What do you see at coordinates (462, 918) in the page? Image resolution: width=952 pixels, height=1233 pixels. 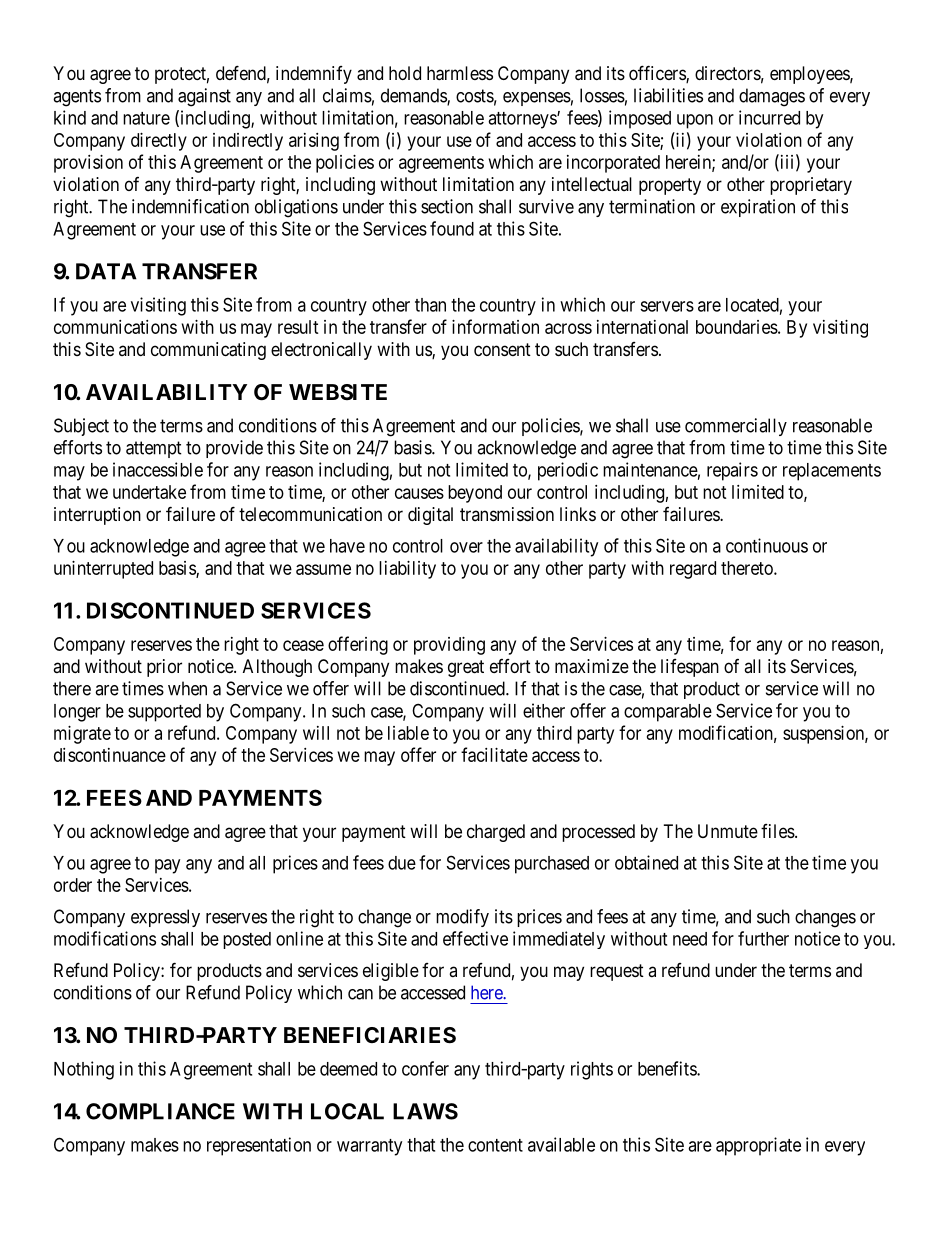 I see `modify` at bounding box center [462, 918].
